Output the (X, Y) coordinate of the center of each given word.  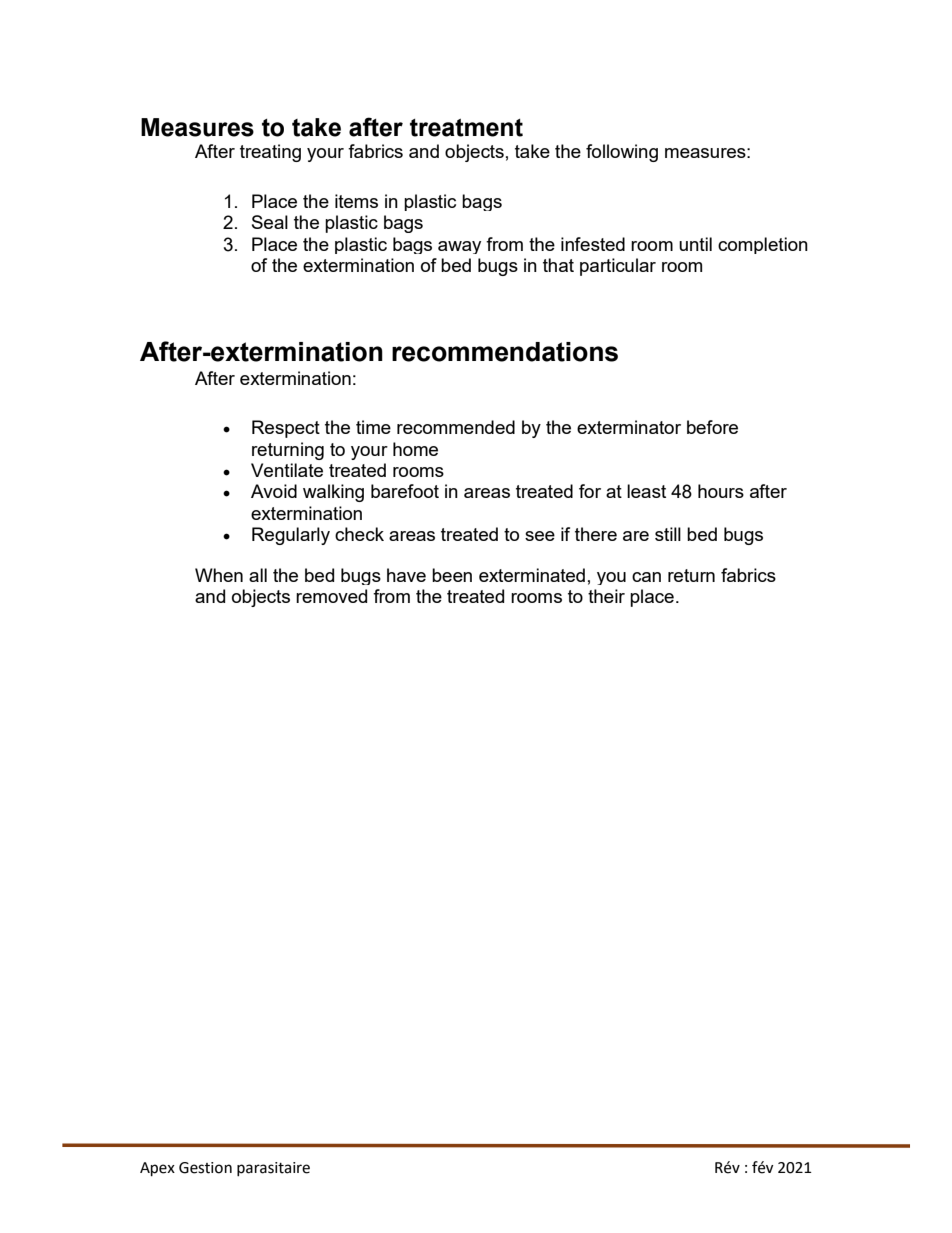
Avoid (274, 491)
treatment (466, 128)
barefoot (405, 491)
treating (270, 153)
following (622, 153)
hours (721, 491)
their (606, 596)
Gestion (205, 1168)
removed (331, 596)
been (452, 575)
